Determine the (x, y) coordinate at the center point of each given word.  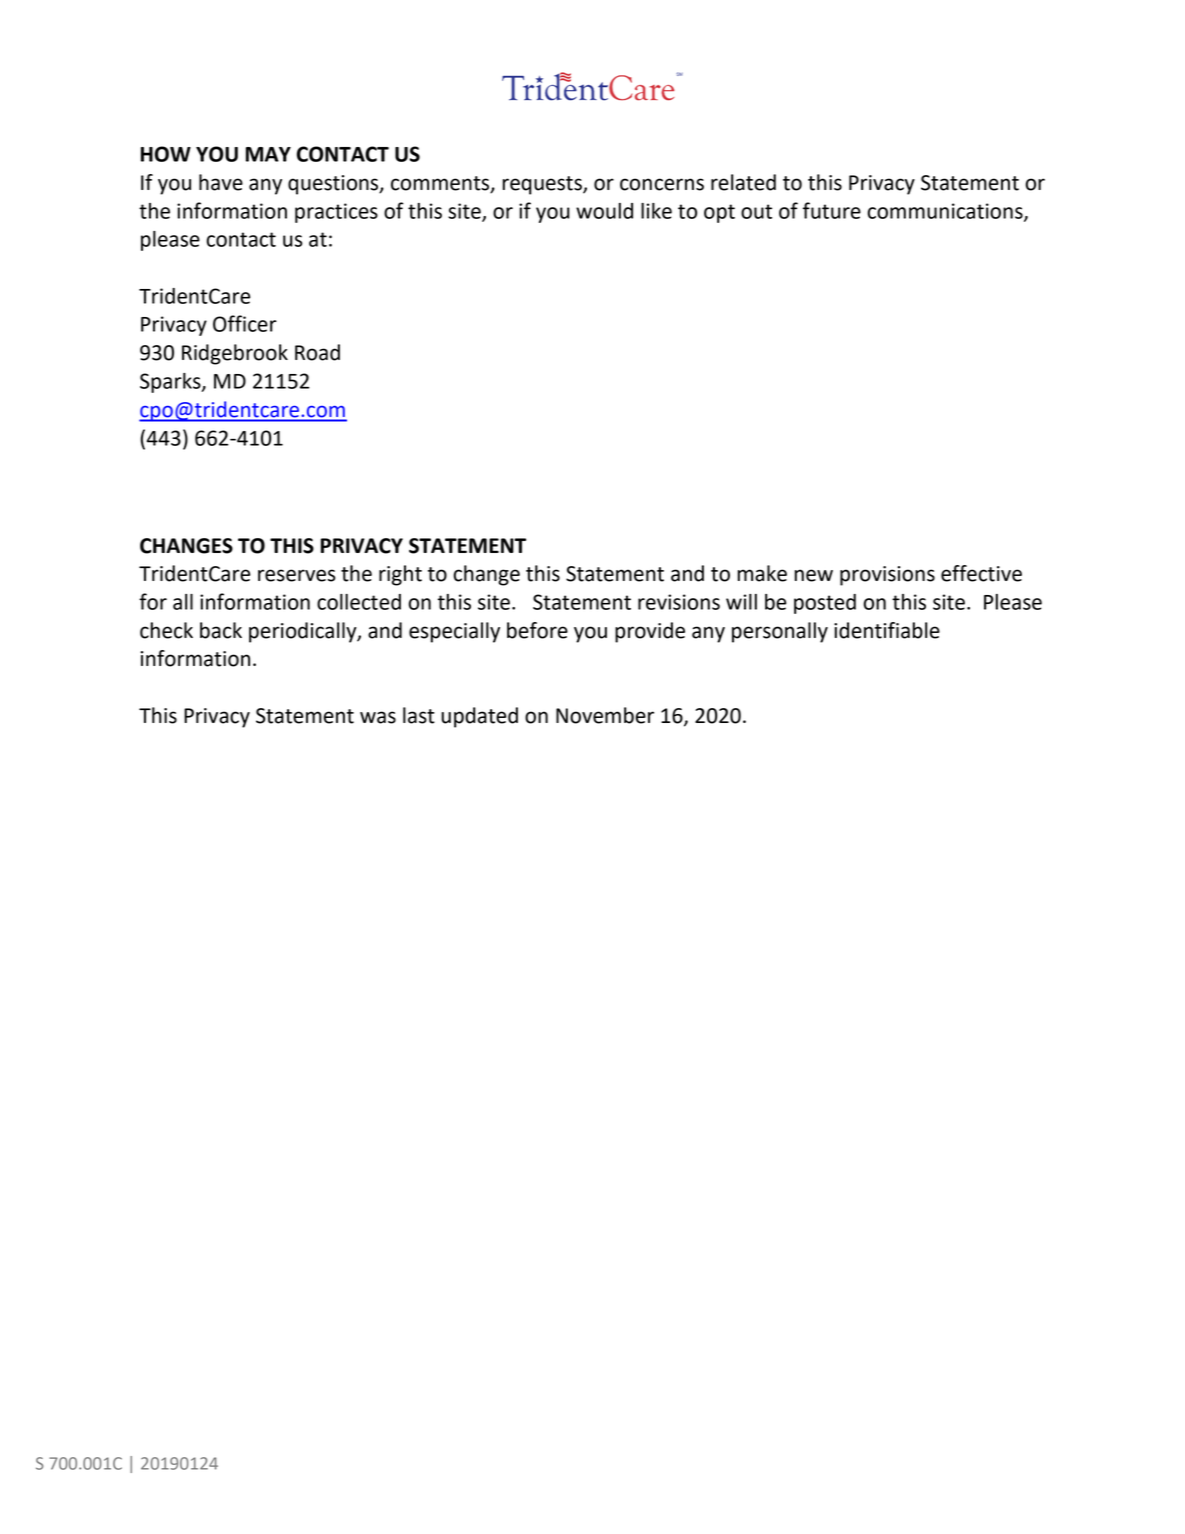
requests (543, 185)
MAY (268, 154)
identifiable (887, 630)
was (378, 717)
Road (317, 352)
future (832, 210)
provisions (887, 576)
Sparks (171, 383)
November (605, 715)
